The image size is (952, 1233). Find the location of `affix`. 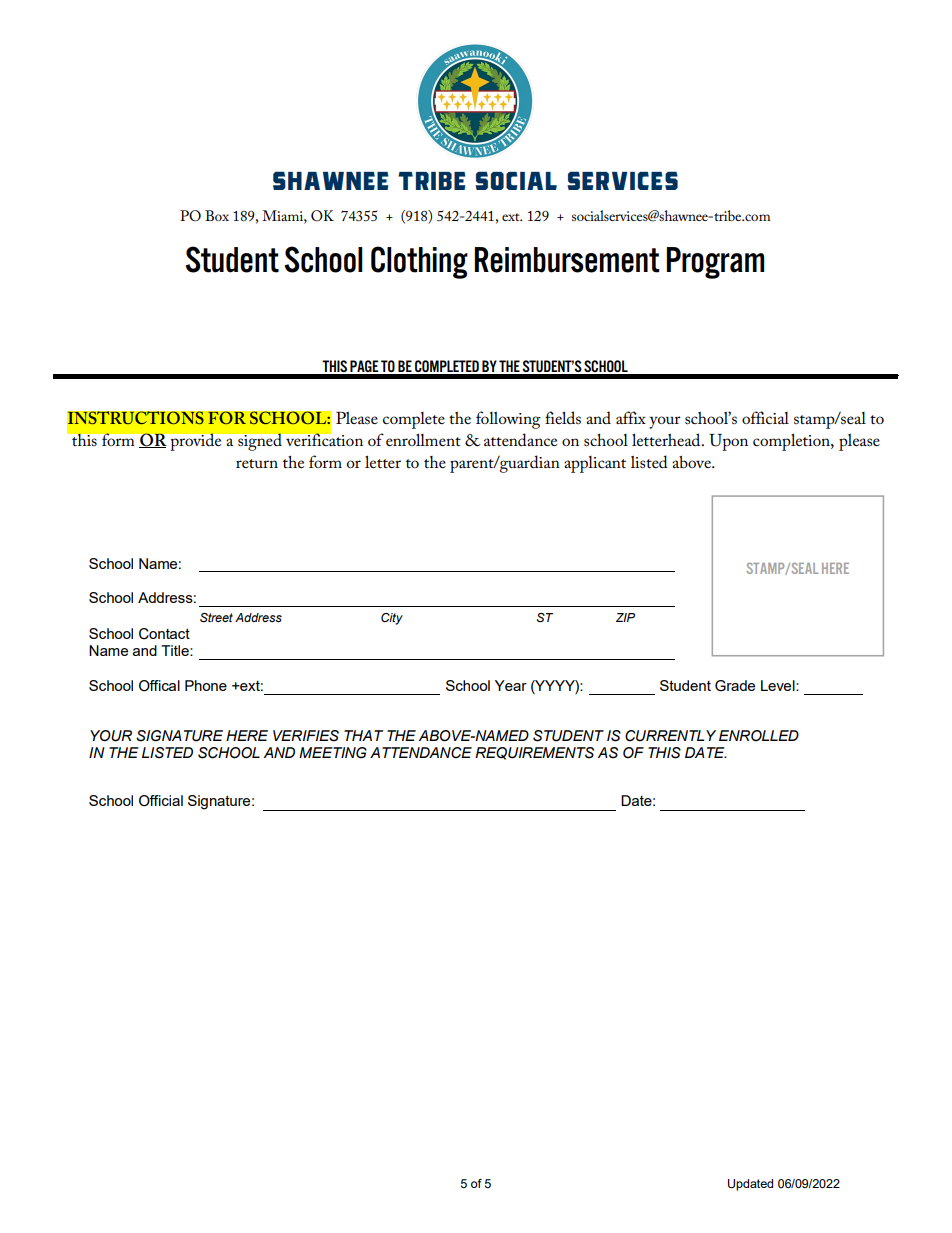

affix is located at coordinates (631, 417).
